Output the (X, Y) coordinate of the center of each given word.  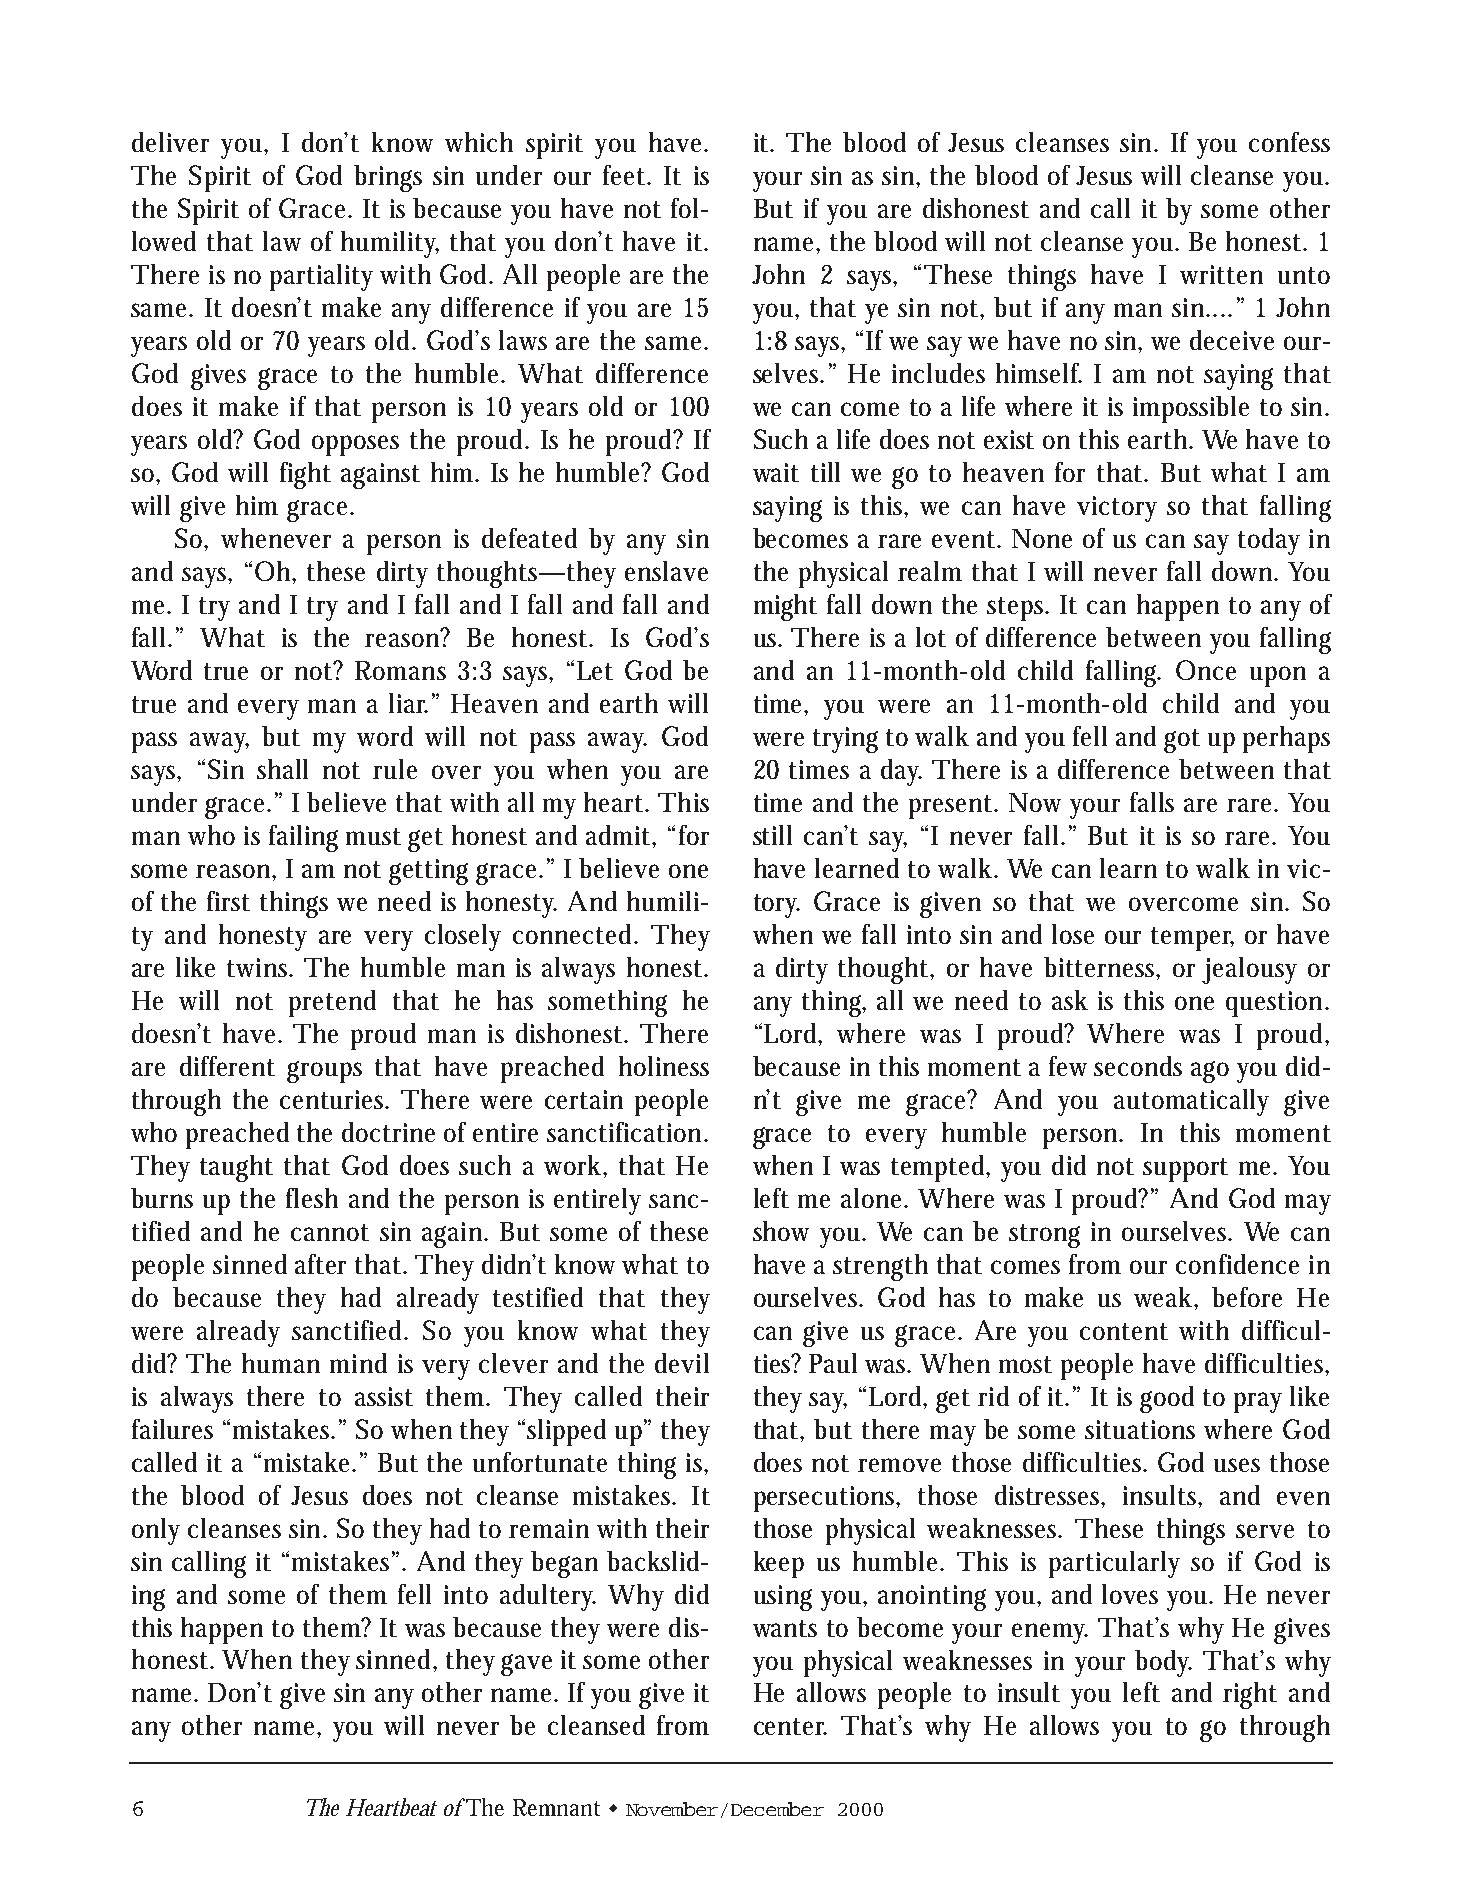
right (1250, 1695)
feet (626, 175)
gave (526, 1665)
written (1221, 274)
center (790, 1726)
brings (388, 178)
